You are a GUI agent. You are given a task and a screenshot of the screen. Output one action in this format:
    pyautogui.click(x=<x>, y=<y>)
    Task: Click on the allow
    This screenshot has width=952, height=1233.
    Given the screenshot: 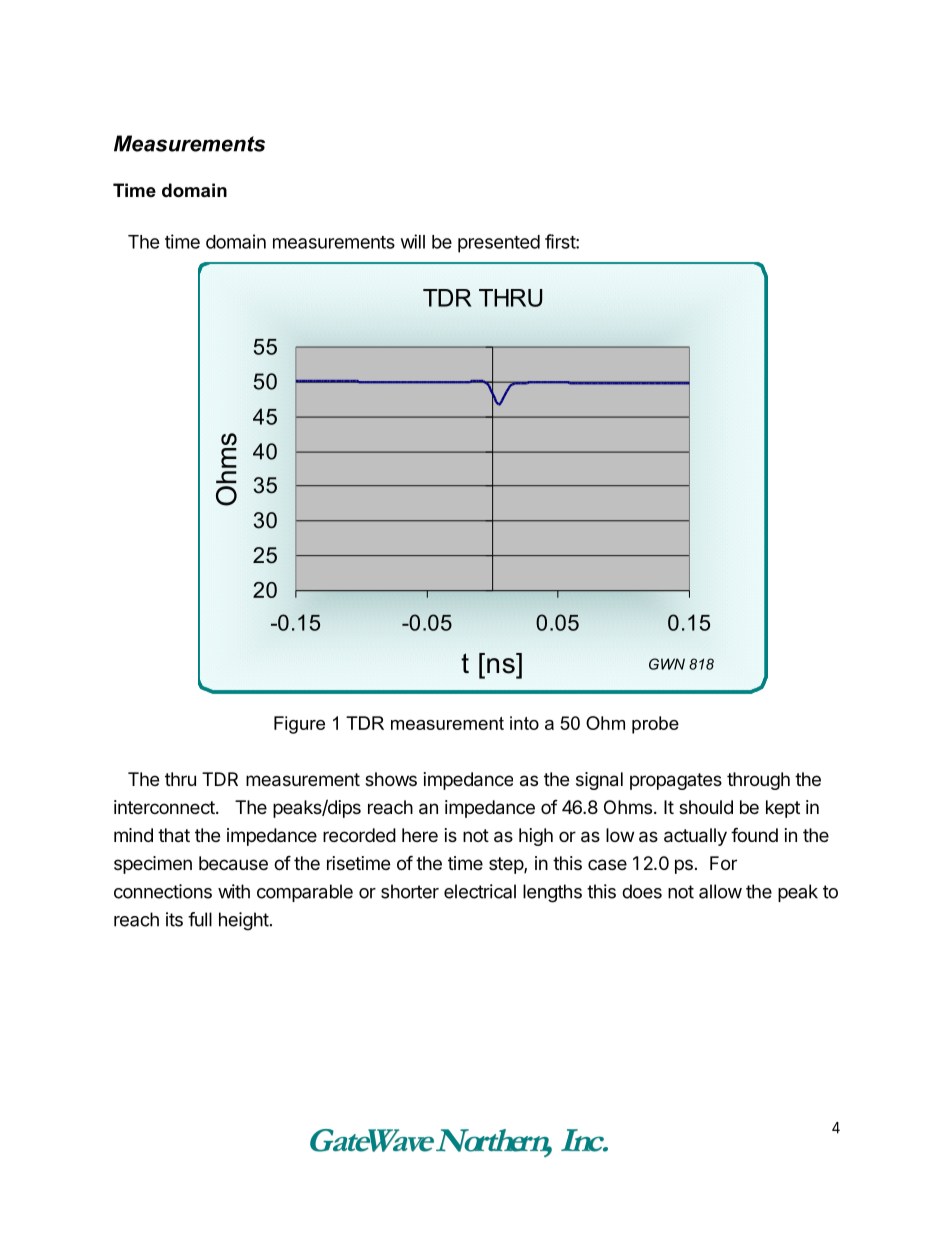 What is the action you would take?
    pyautogui.click(x=720, y=891)
